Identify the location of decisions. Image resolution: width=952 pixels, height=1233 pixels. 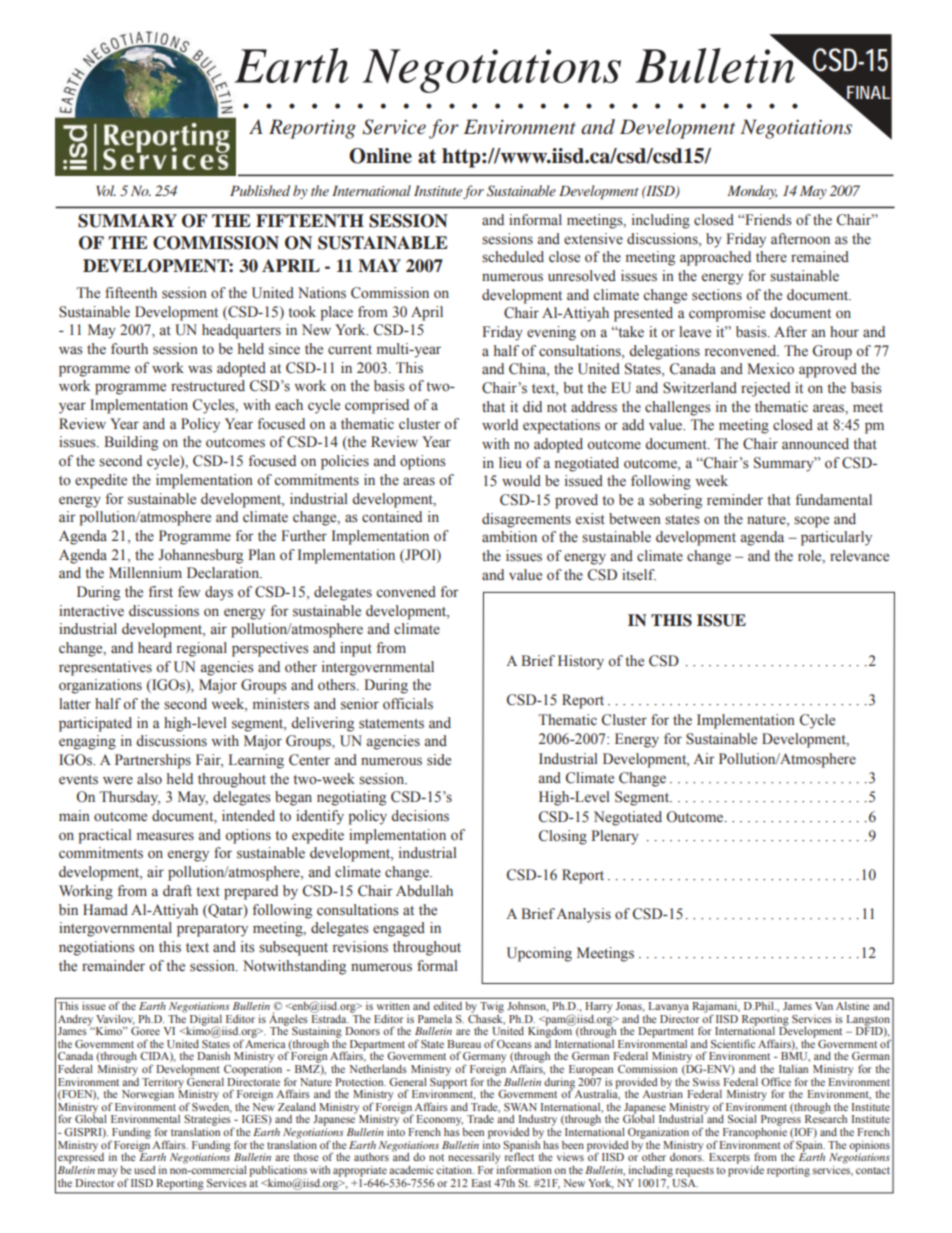
(420, 816).
